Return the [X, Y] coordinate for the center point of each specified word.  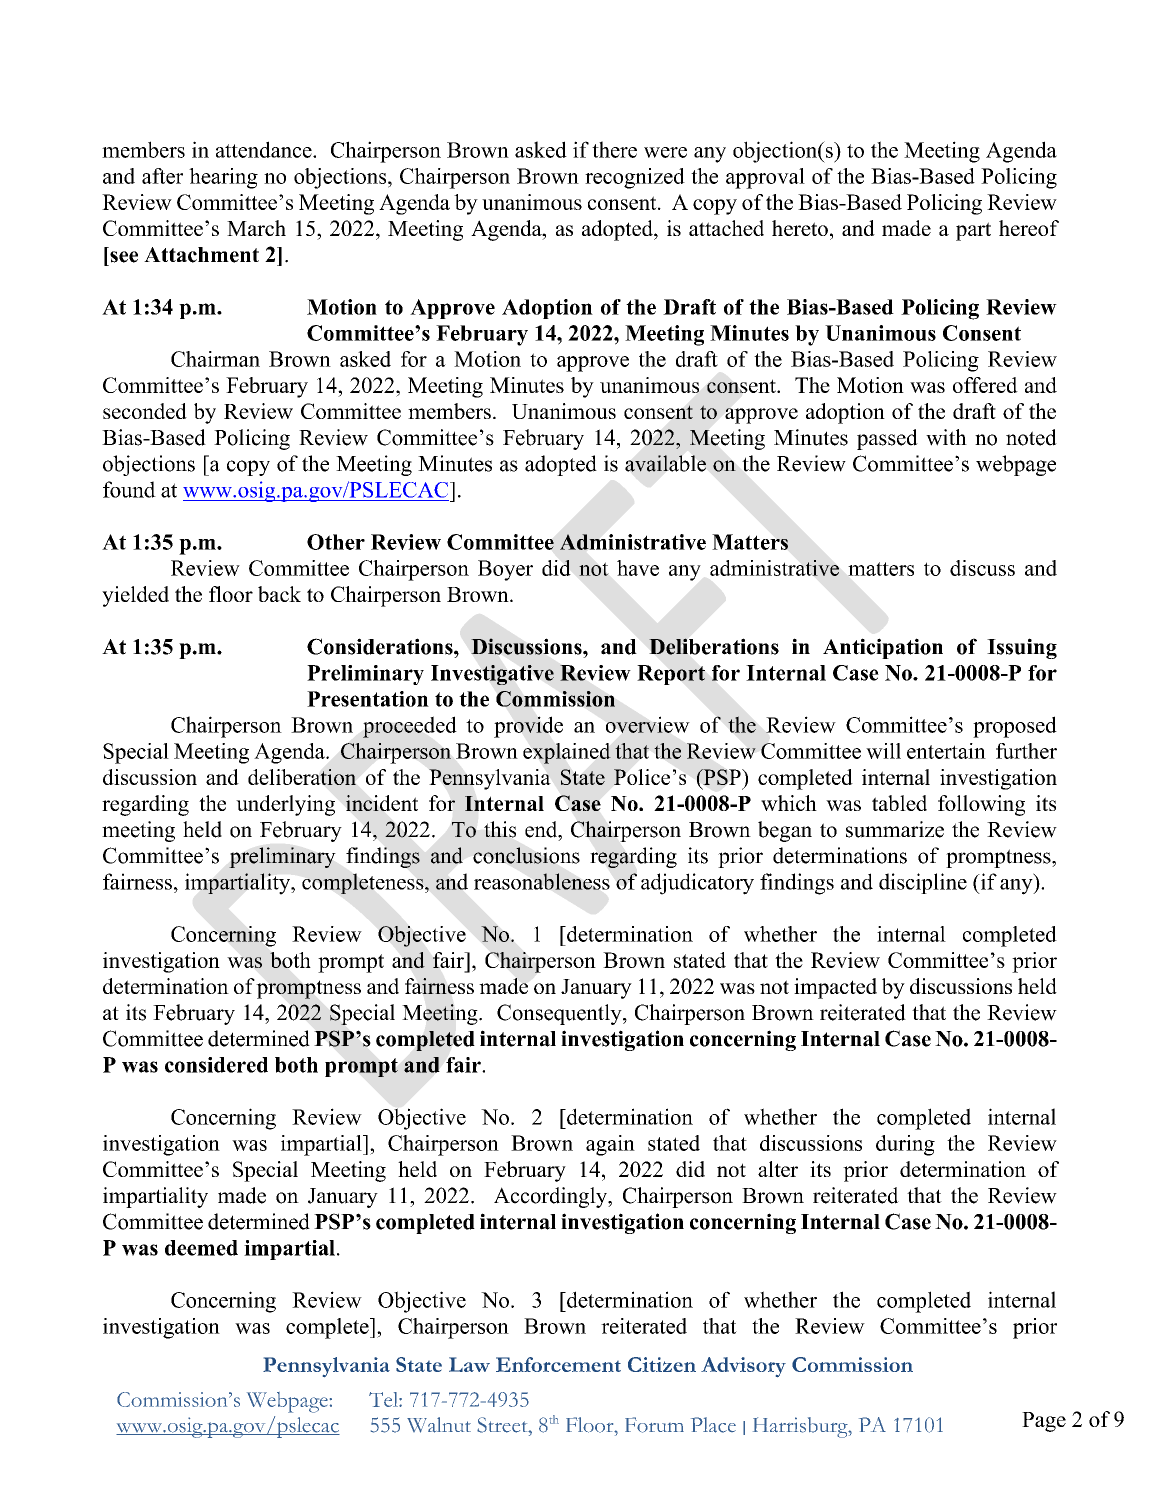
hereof [1029, 228]
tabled [899, 803]
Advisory [743, 1367]
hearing [223, 178]
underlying [285, 805]
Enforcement [558, 1364]
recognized [635, 178]
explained [567, 753]
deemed [201, 1248]
